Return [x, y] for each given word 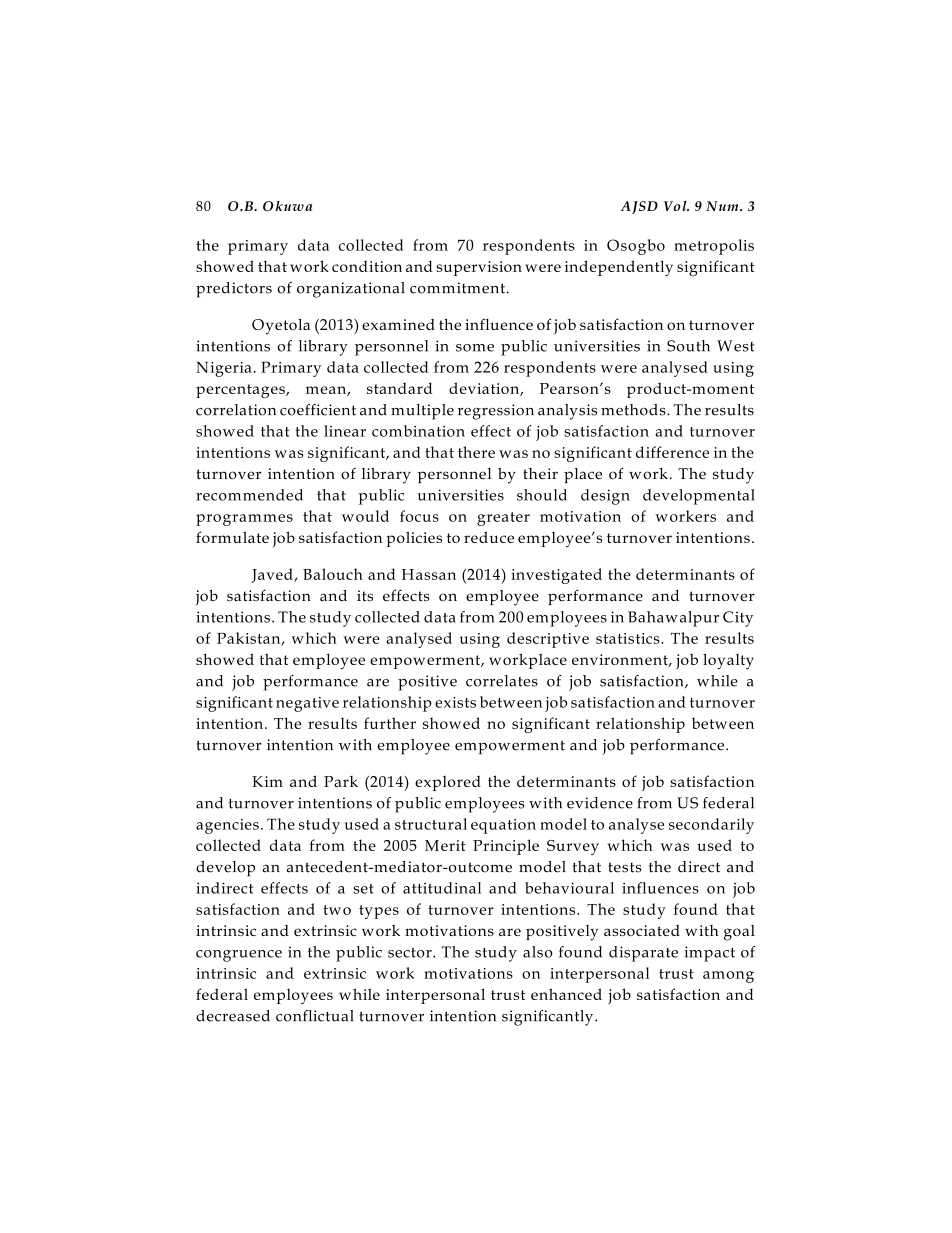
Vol [676, 206]
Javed [273, 575]
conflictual [315, 1016]
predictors [234, 290]
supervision [479, 268]
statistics [629, 638]
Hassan [429, 574]
